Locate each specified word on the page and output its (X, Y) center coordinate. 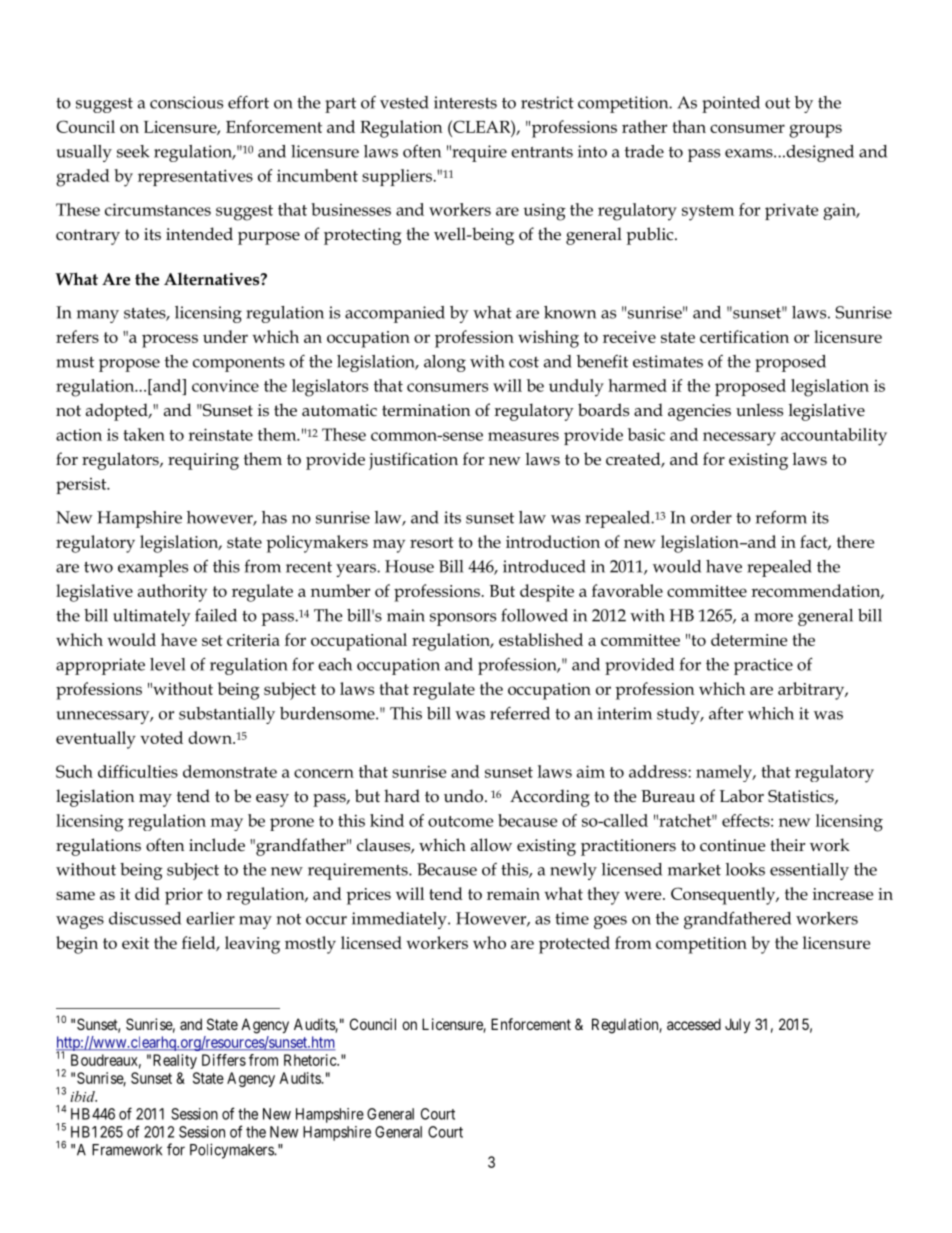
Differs (224, 1060)
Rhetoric (311, 1060)
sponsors (463, 619)
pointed (731, 104)
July (737, 1025)
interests (465, 102)
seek (133, 151)
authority (172, 593)
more (773, 617)
